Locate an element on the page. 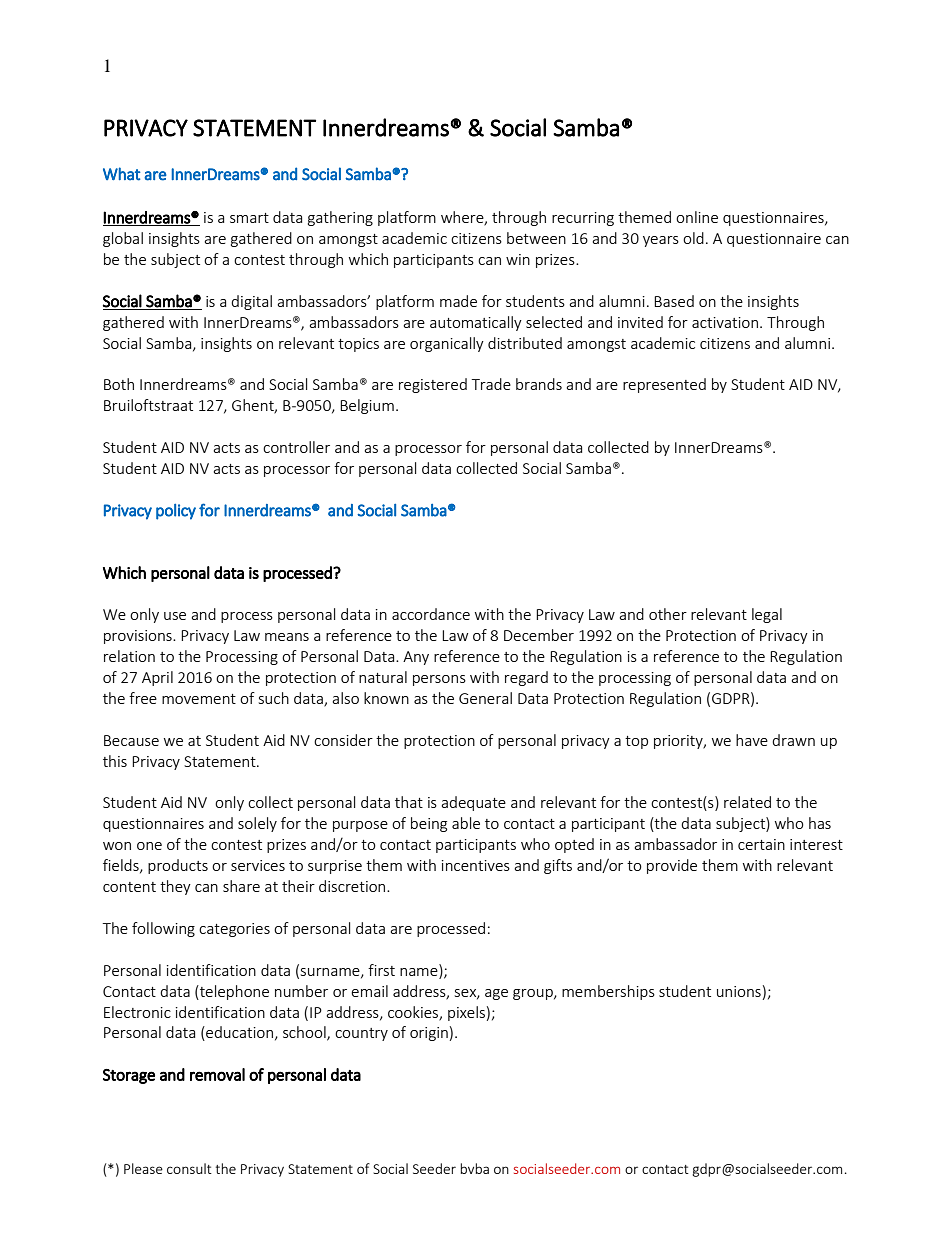  incentives is located at coordinates (476, 865).
